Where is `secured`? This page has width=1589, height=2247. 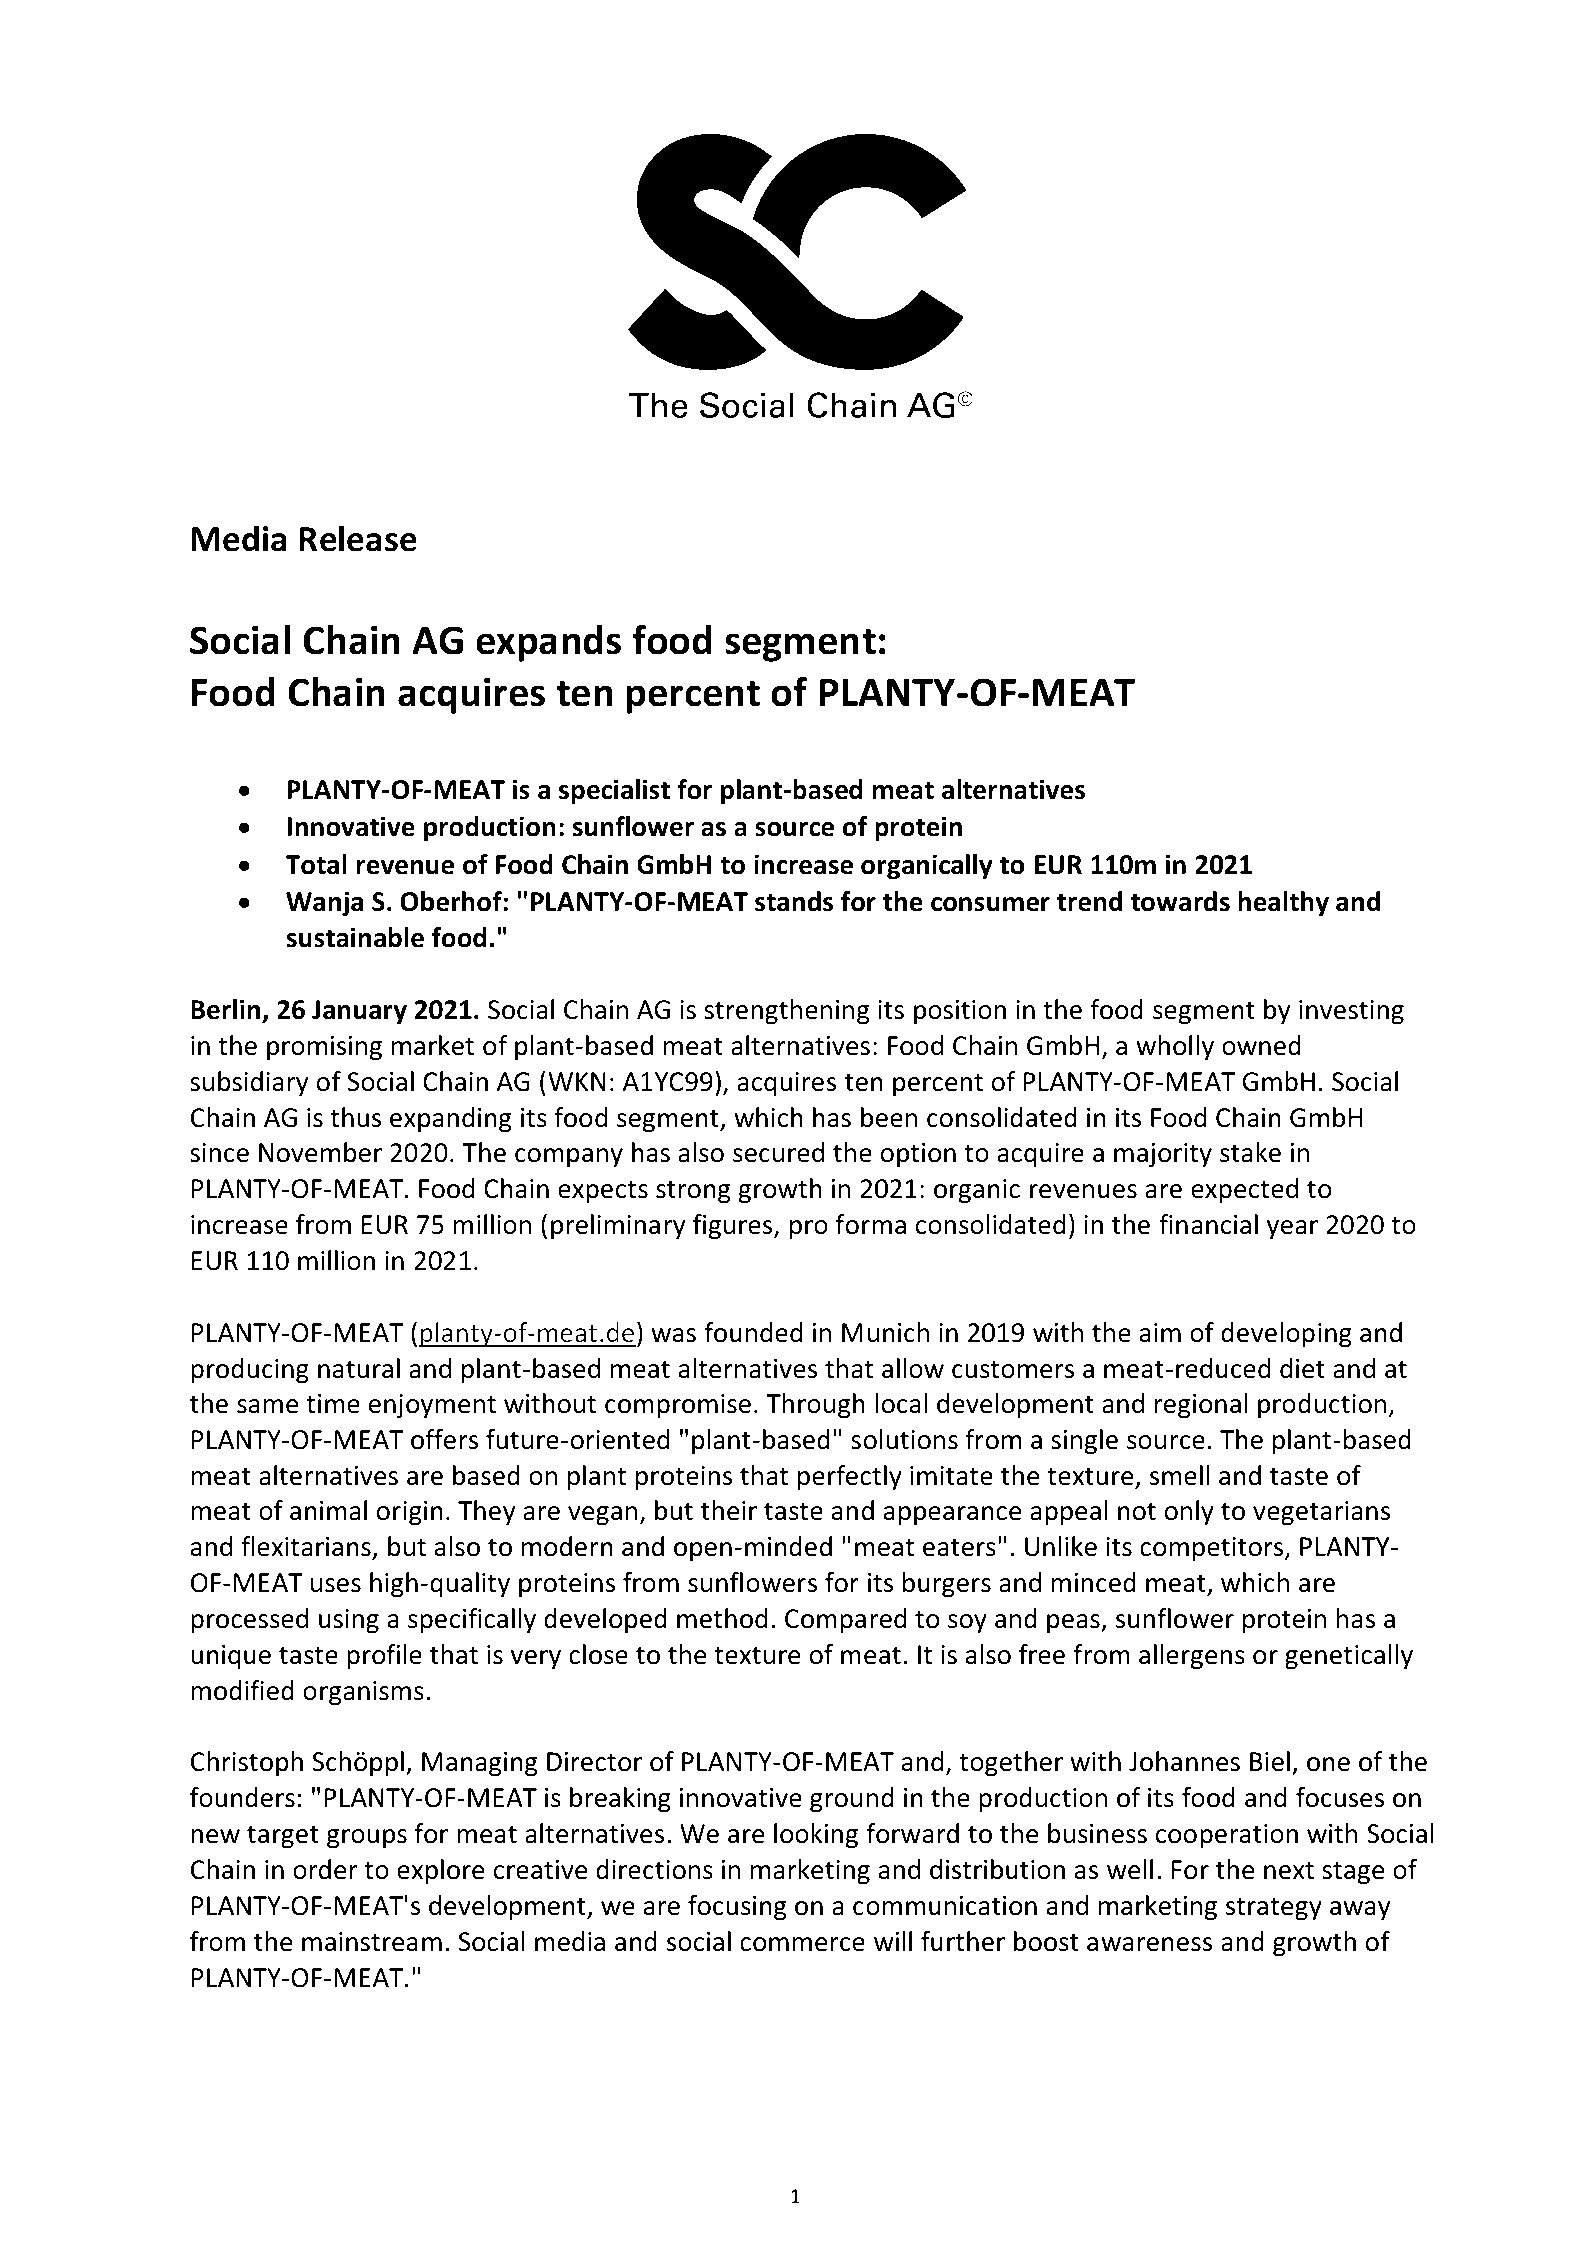 secured is located at coordinates (778, 1152).
